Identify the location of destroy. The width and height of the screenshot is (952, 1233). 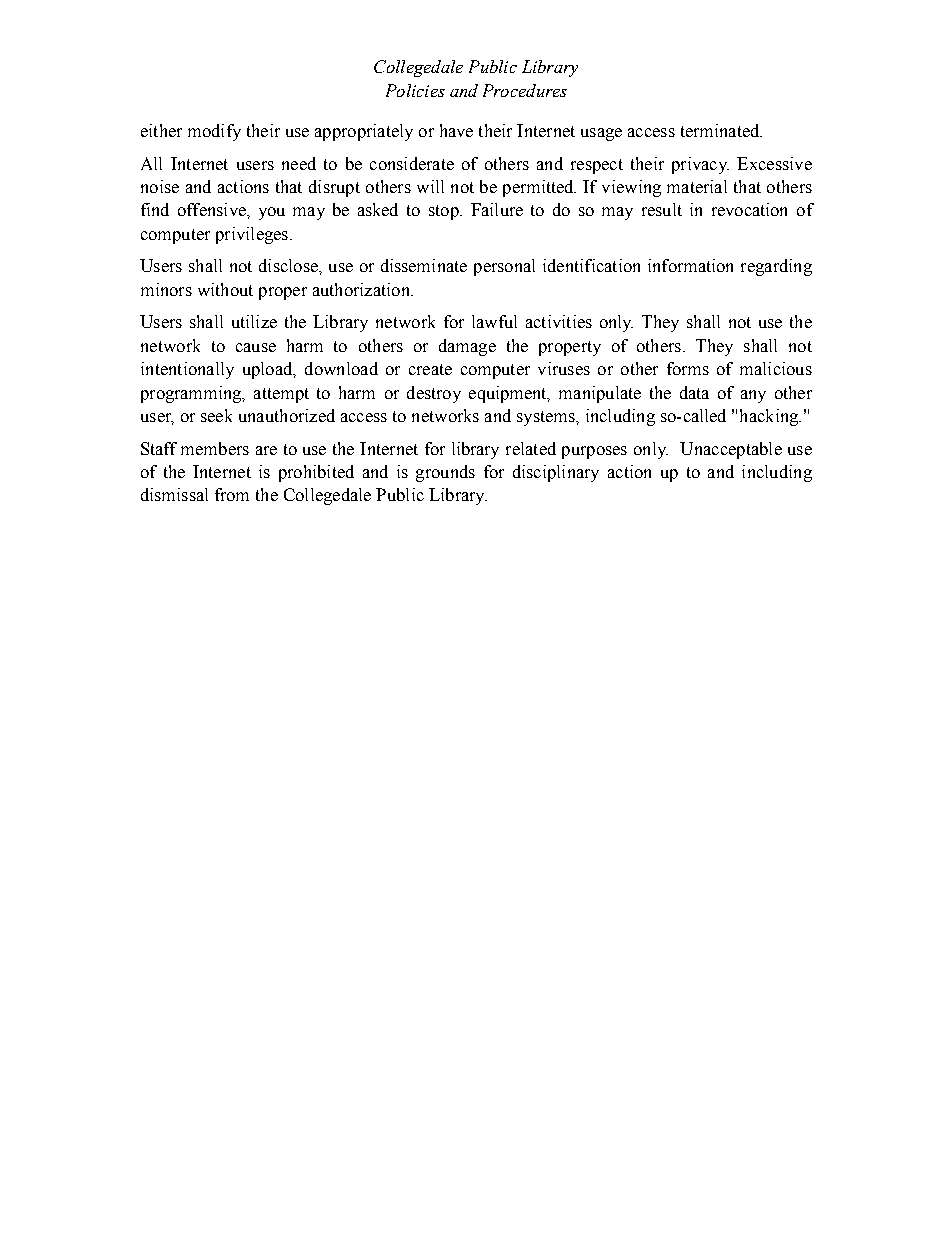
(434, 394).
